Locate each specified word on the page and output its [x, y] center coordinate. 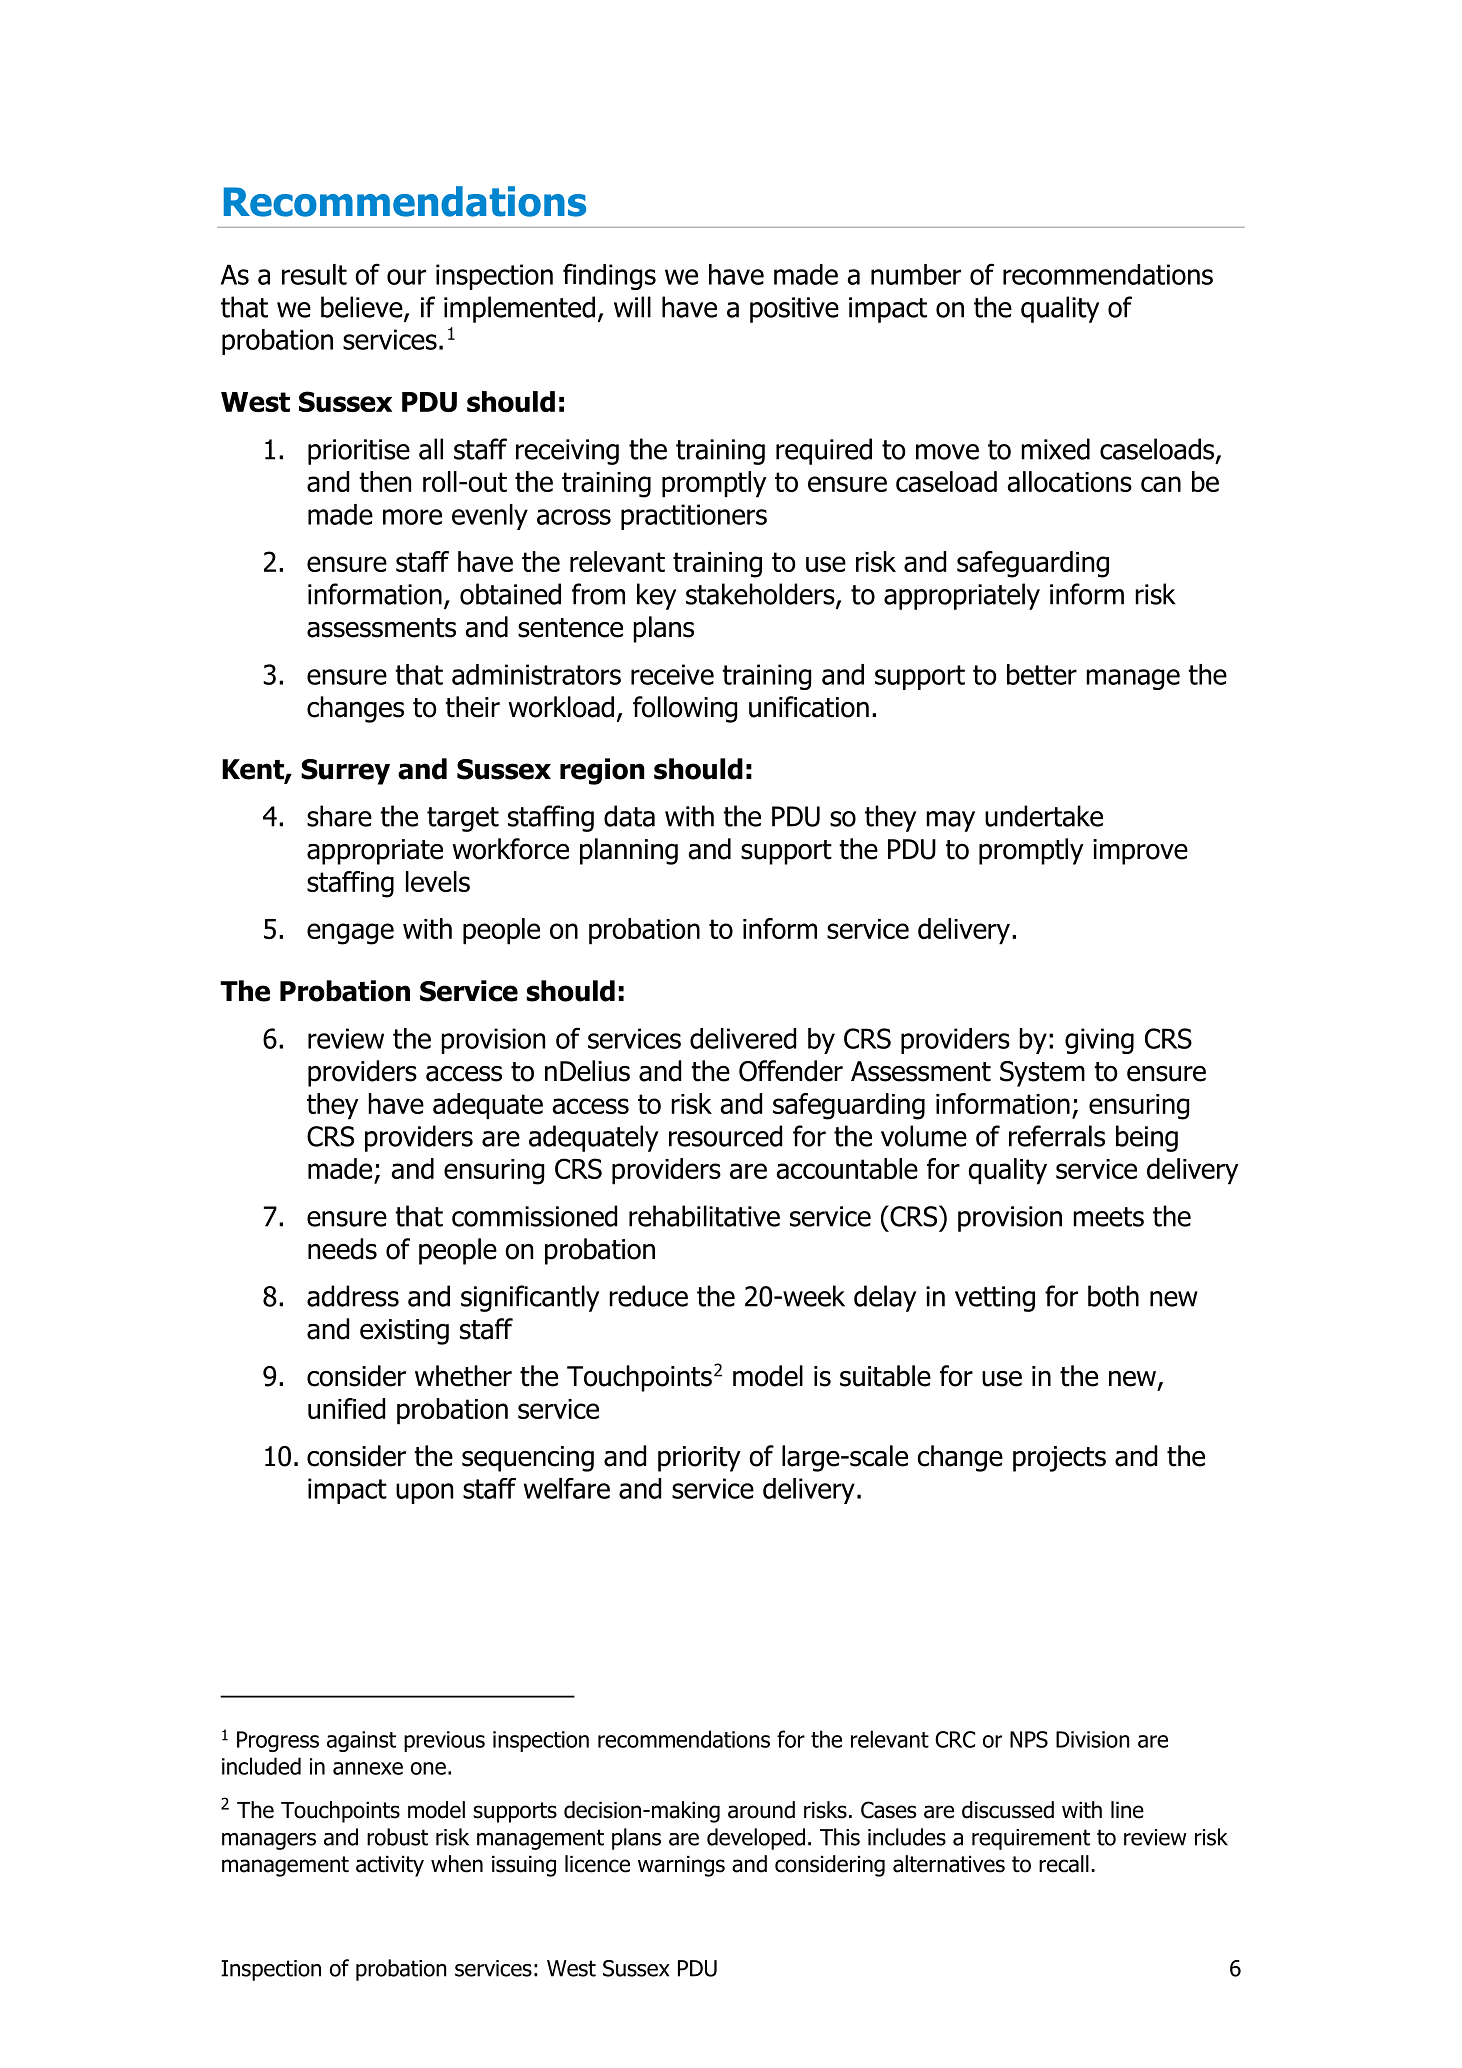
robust [397, 1837]
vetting [995, 1299]
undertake [1044, 816]
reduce [648, 1296]
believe [363, 308]
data [629, 816]
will [632, 307]
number [916, 274]
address [353, 1296]
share [339, 816]
